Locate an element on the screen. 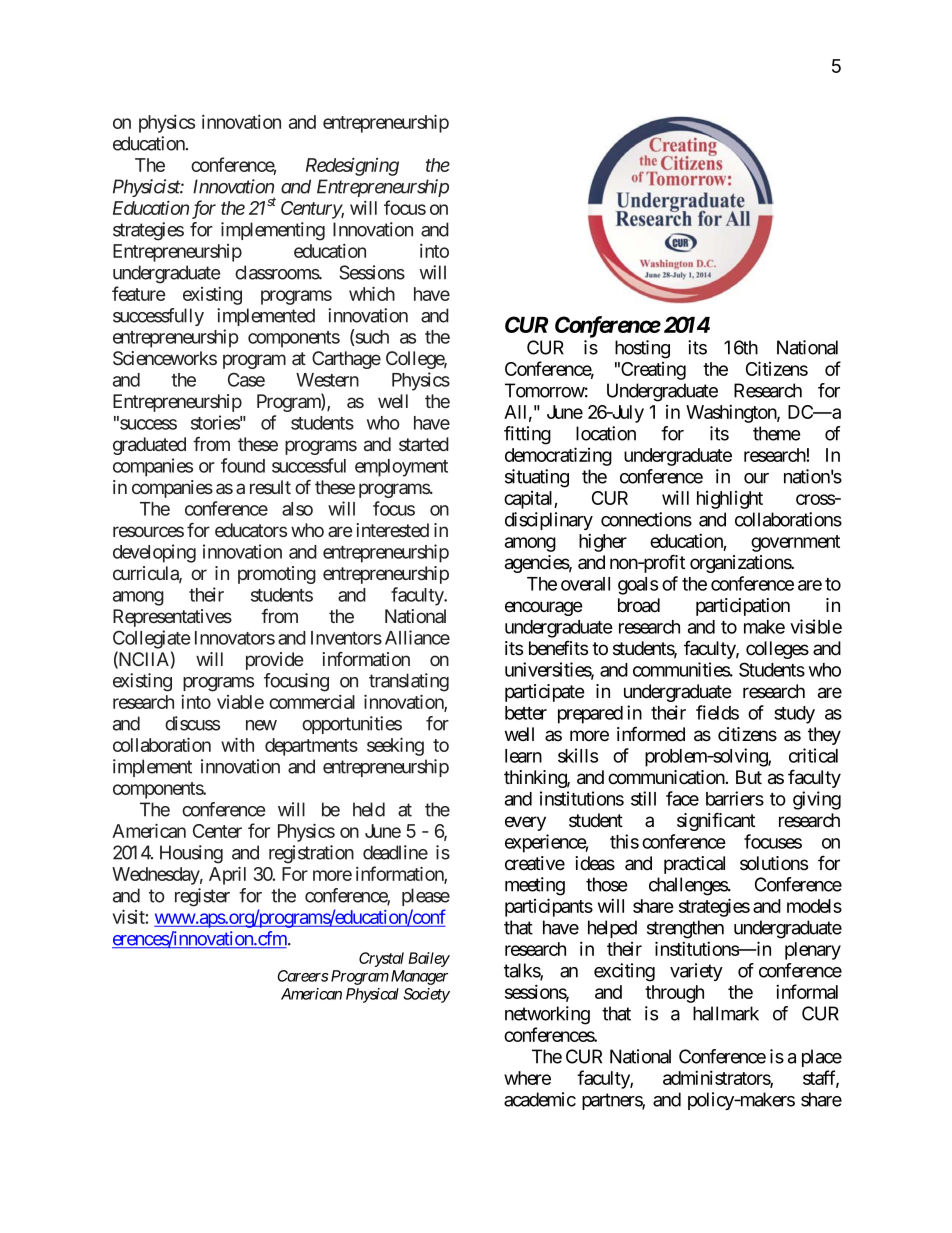  which is located at coordinates (372, 293).
